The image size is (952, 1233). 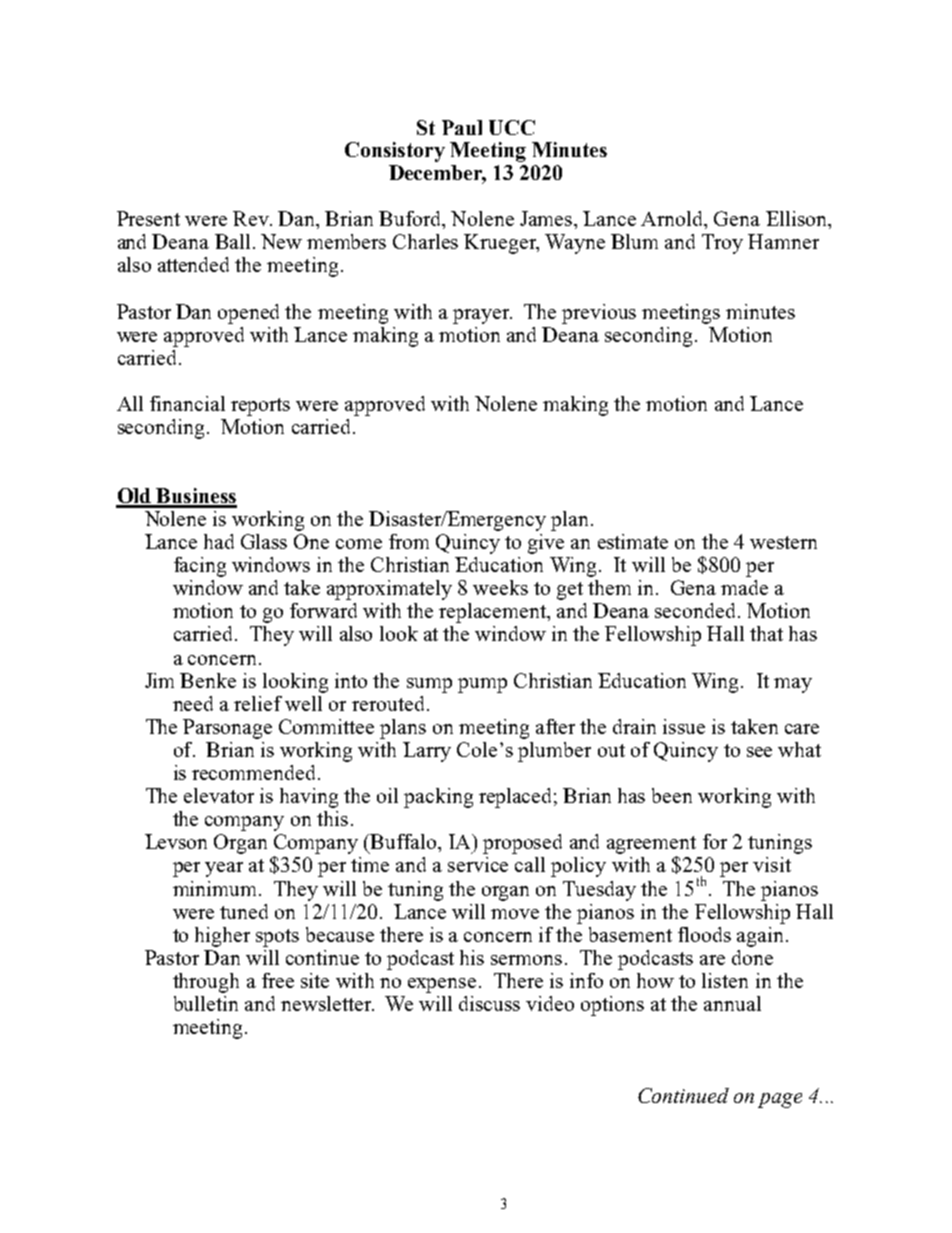 What do you see at coordinates (260, 407) in the page?
I see `reports` at bounding box center [260, 407].
